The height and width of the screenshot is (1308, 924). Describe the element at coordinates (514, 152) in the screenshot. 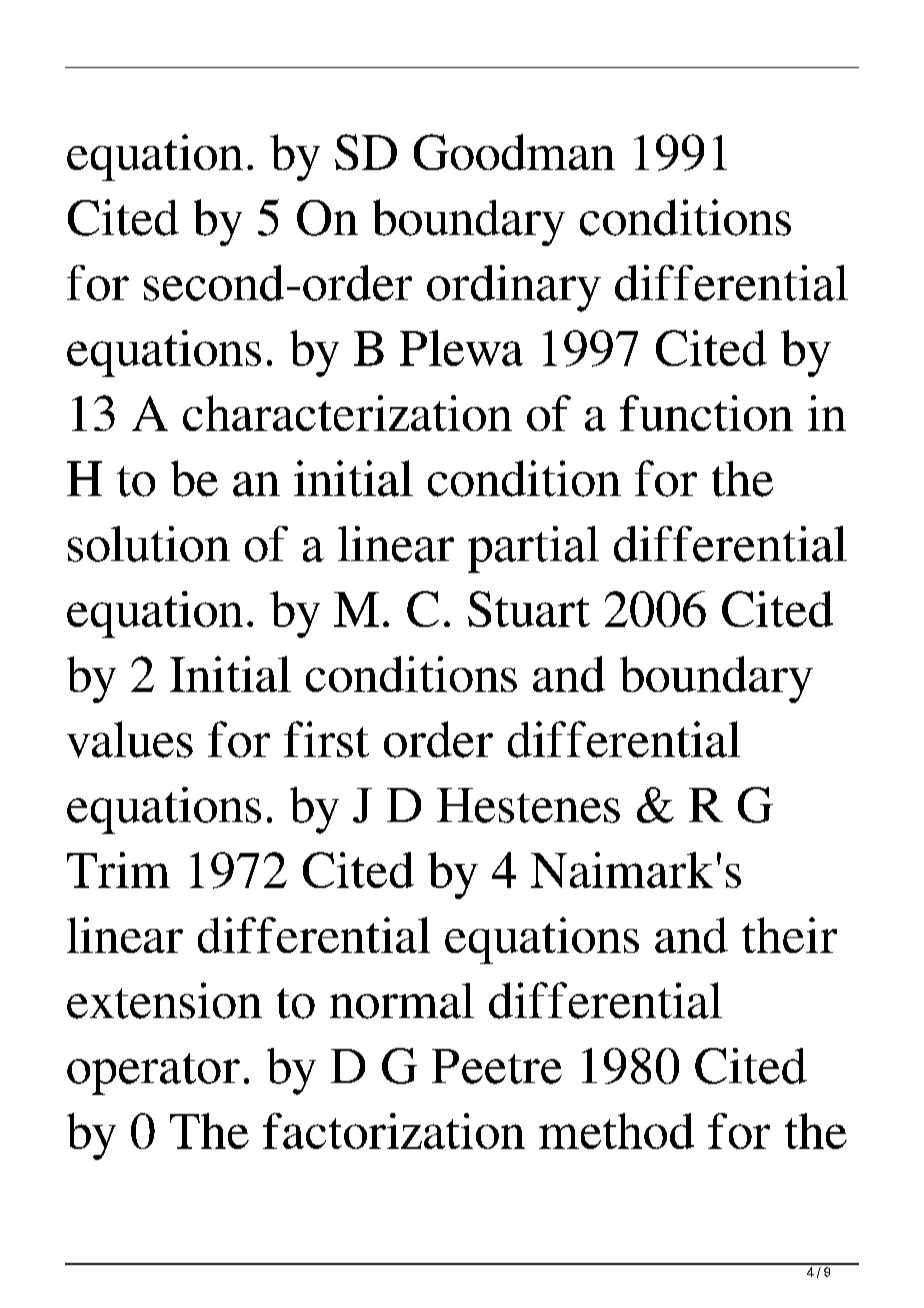

I see `Goodman` at that location.
